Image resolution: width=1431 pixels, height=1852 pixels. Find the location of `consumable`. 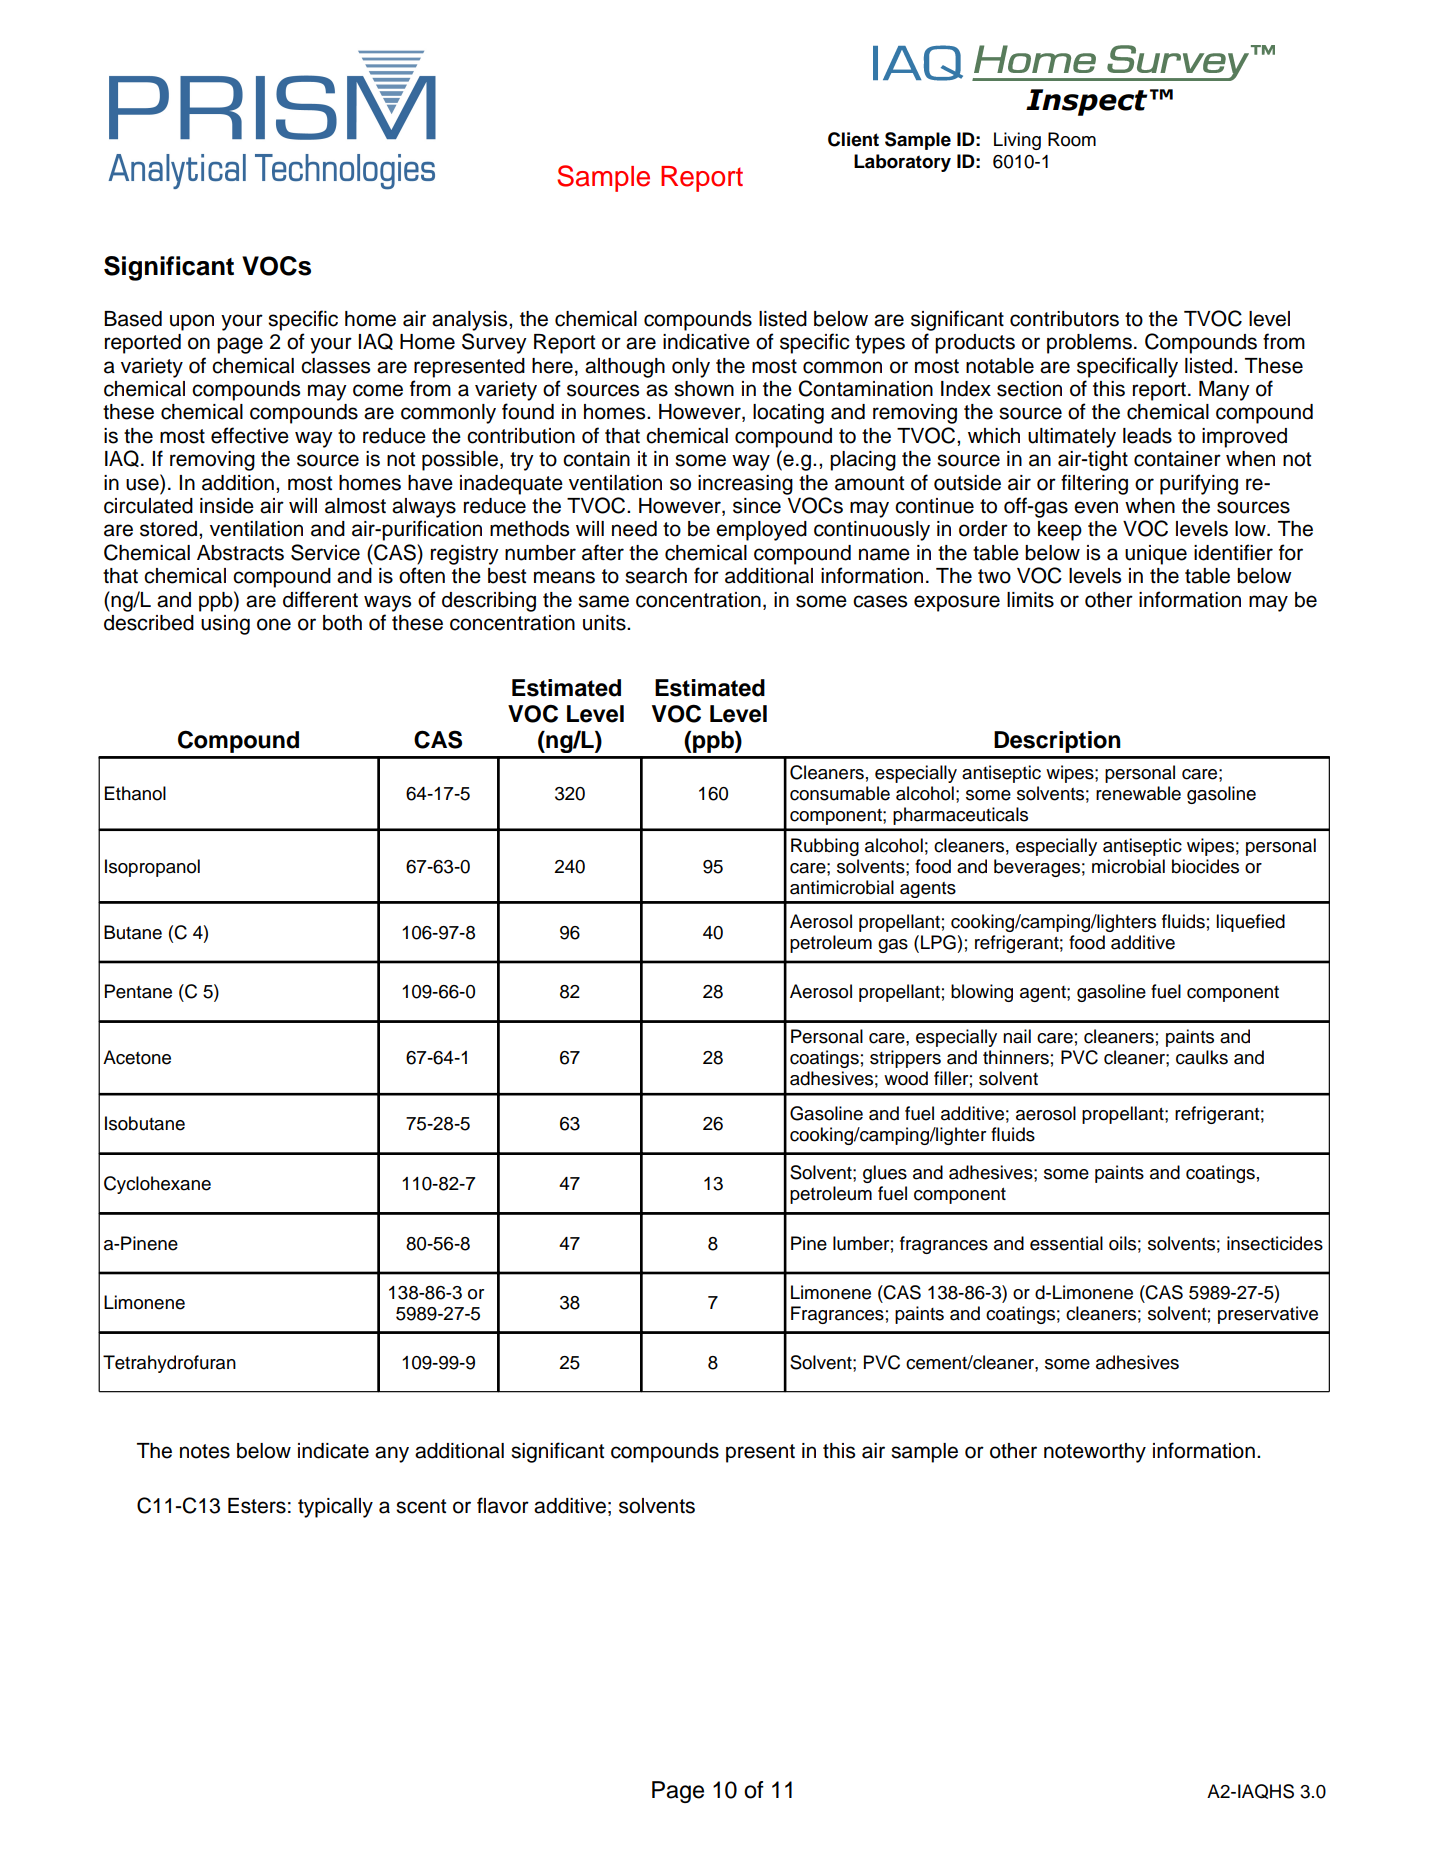

consumable is located at coordinates (840, 793).
